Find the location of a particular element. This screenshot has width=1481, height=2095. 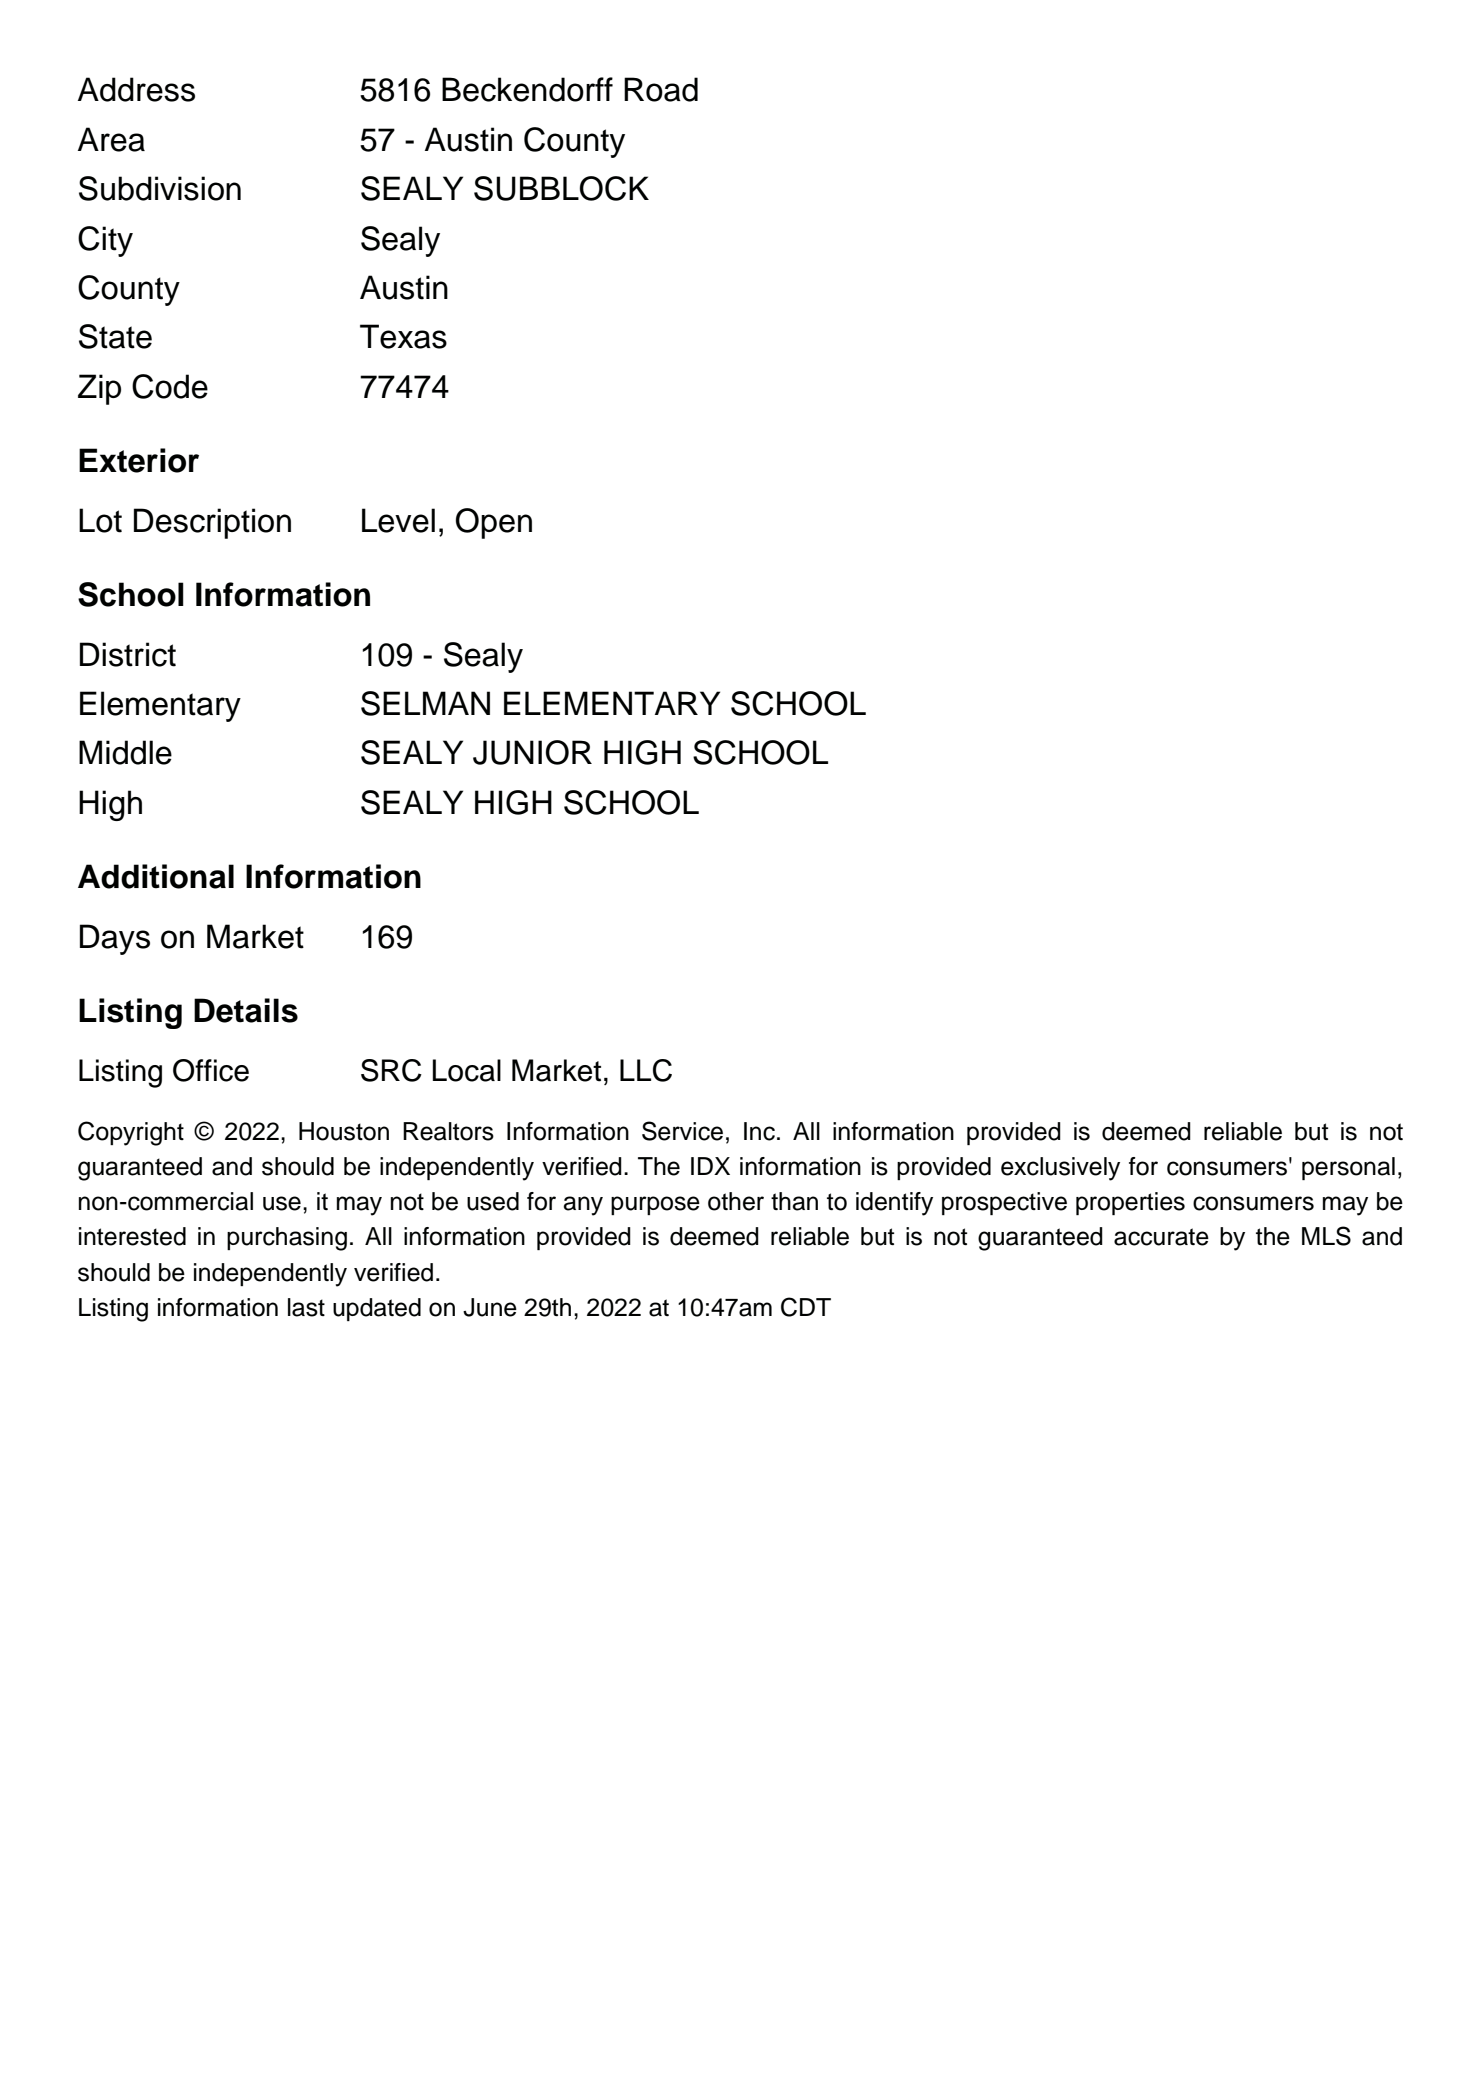

exclusively is located at coordinates (1060, 1169).
